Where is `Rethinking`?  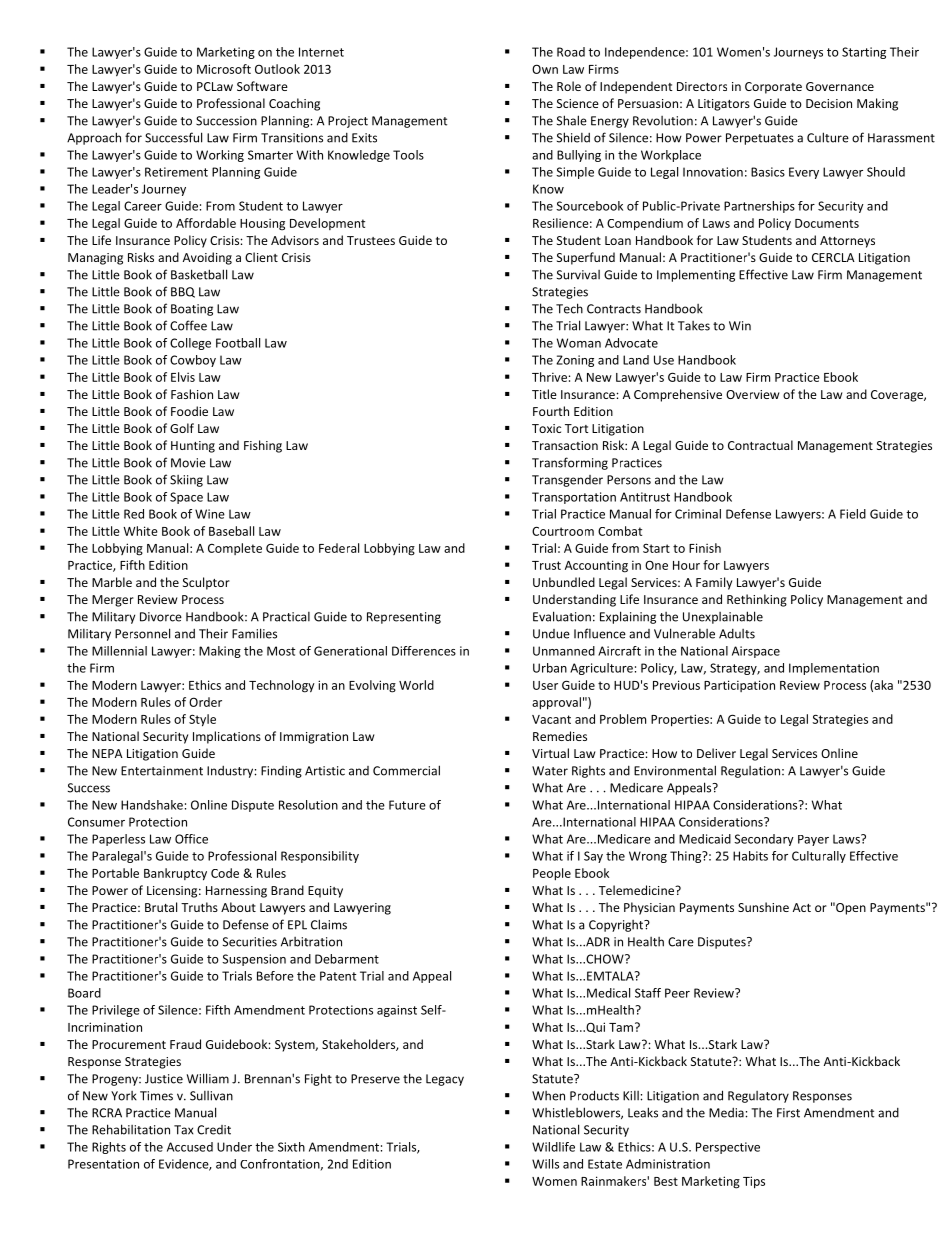 Rethinking is located at coordinates (757, 600).
